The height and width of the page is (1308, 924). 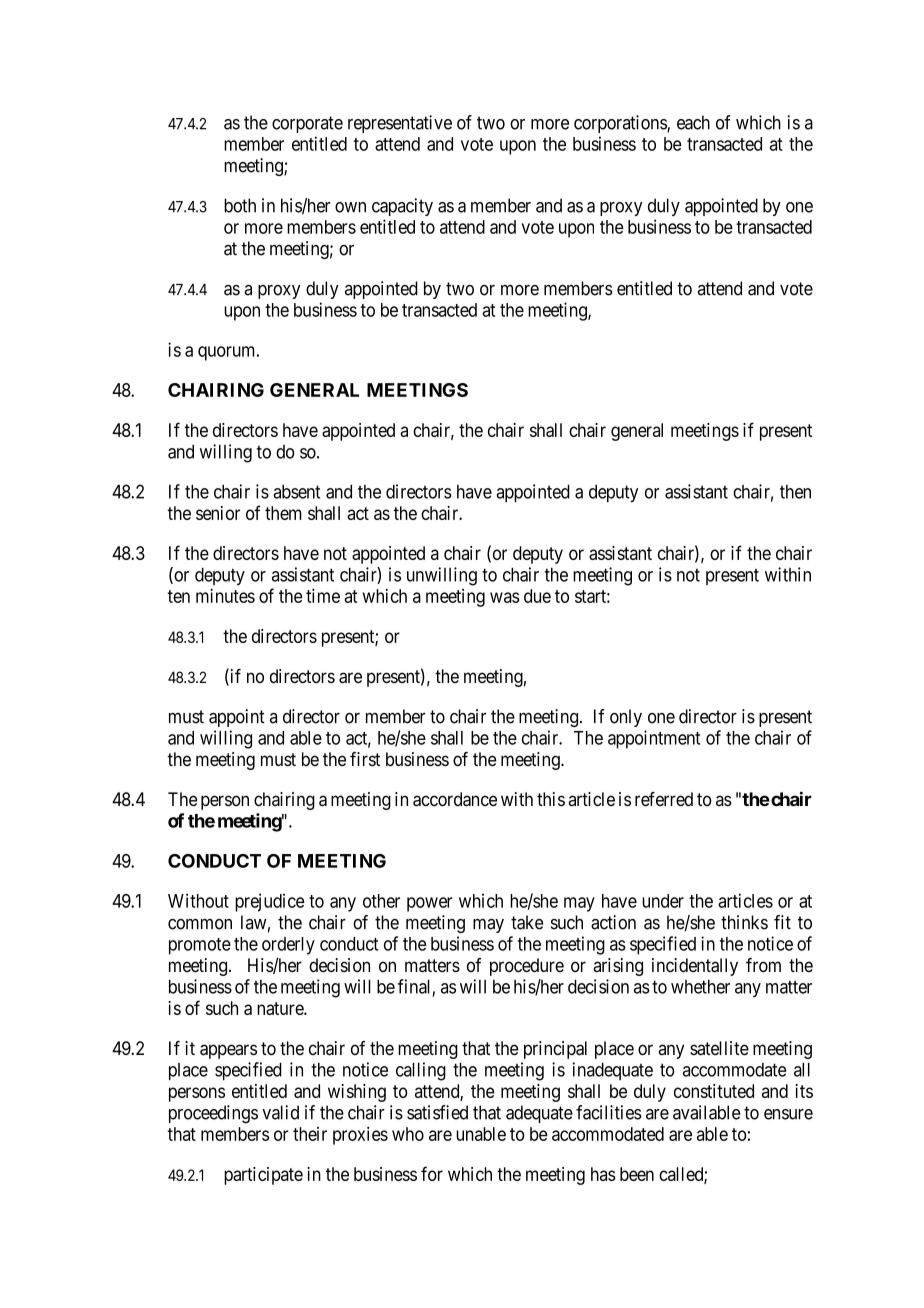 What do you see at coordinates (527, 922) in the page?
I see `take` at bounding box center [527, 922].
